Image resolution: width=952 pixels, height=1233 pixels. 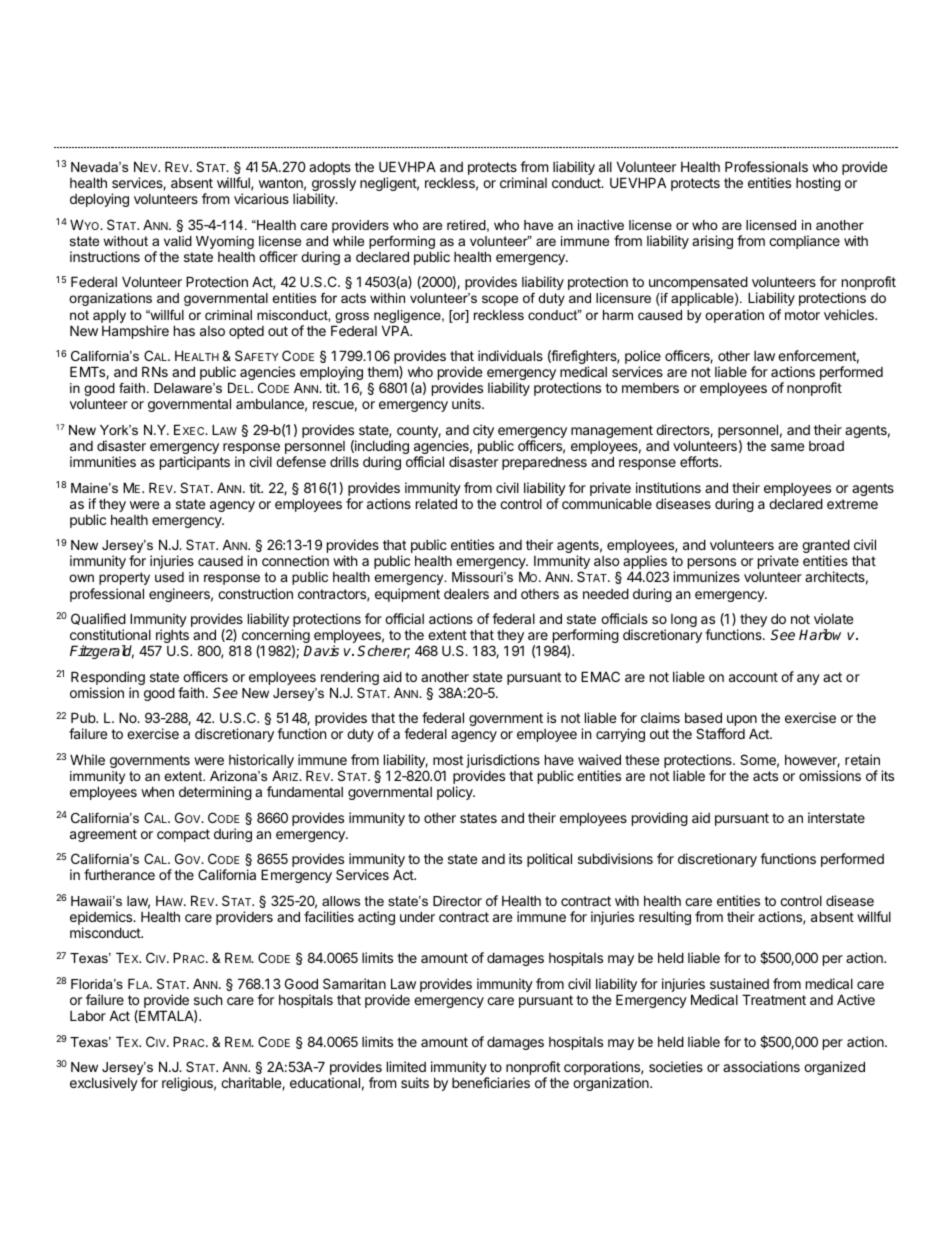 What do you see at coordinates (104, 1084) in the page?
I see `exclusively` at bounding box center [104, 1084].
